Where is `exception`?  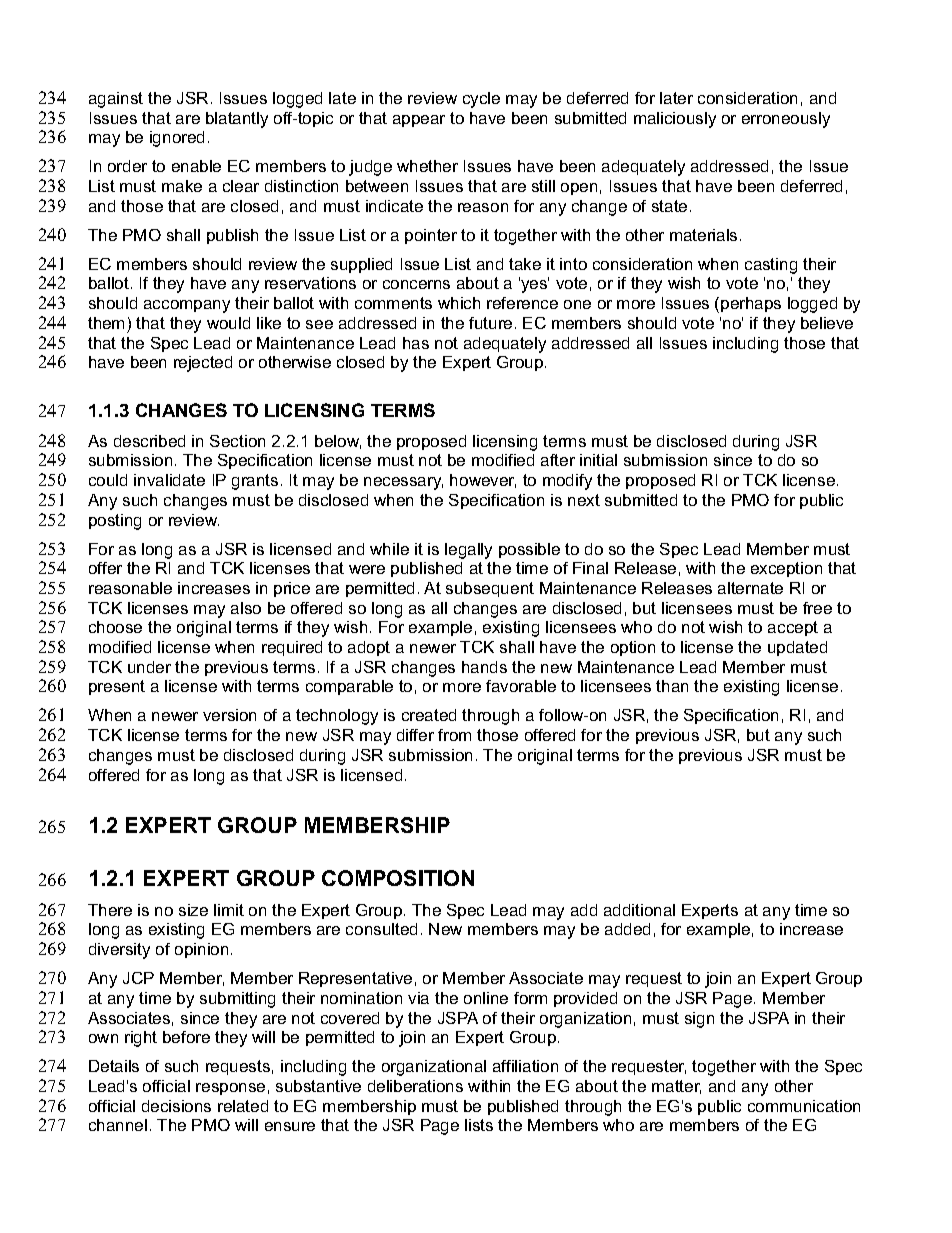
exception is located at coordinates (786, 569).
